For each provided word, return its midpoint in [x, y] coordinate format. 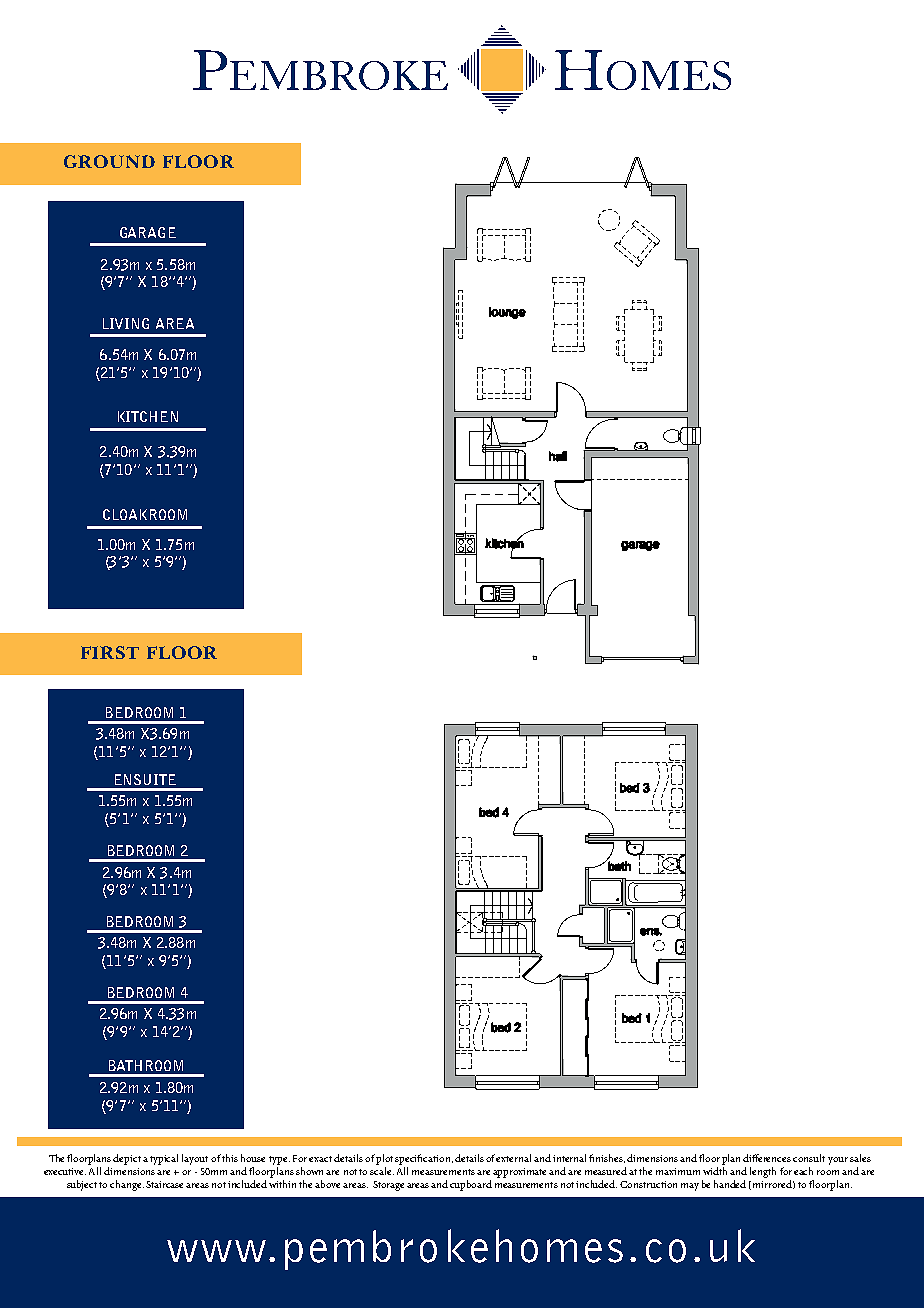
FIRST [110, 652]
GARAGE [148, 232]
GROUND [109, 161]
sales [860, 1158]
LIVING [126, 323]
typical [164, 1159]
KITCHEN [148, 416]
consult [809, 1158]
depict [127, 1159]
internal [571, 1158]
